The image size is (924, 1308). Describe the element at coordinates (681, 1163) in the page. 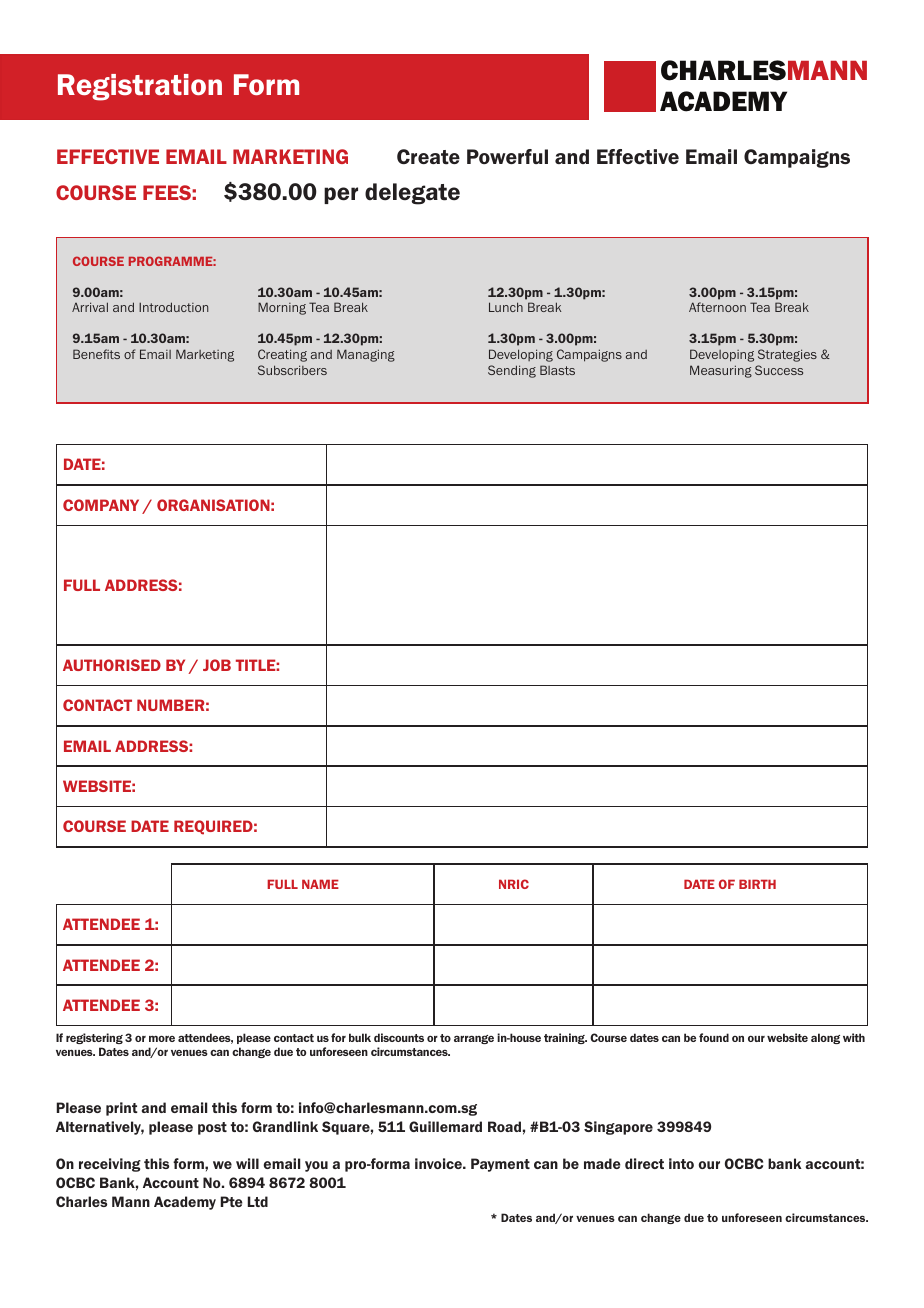

I see `into` at that location.
